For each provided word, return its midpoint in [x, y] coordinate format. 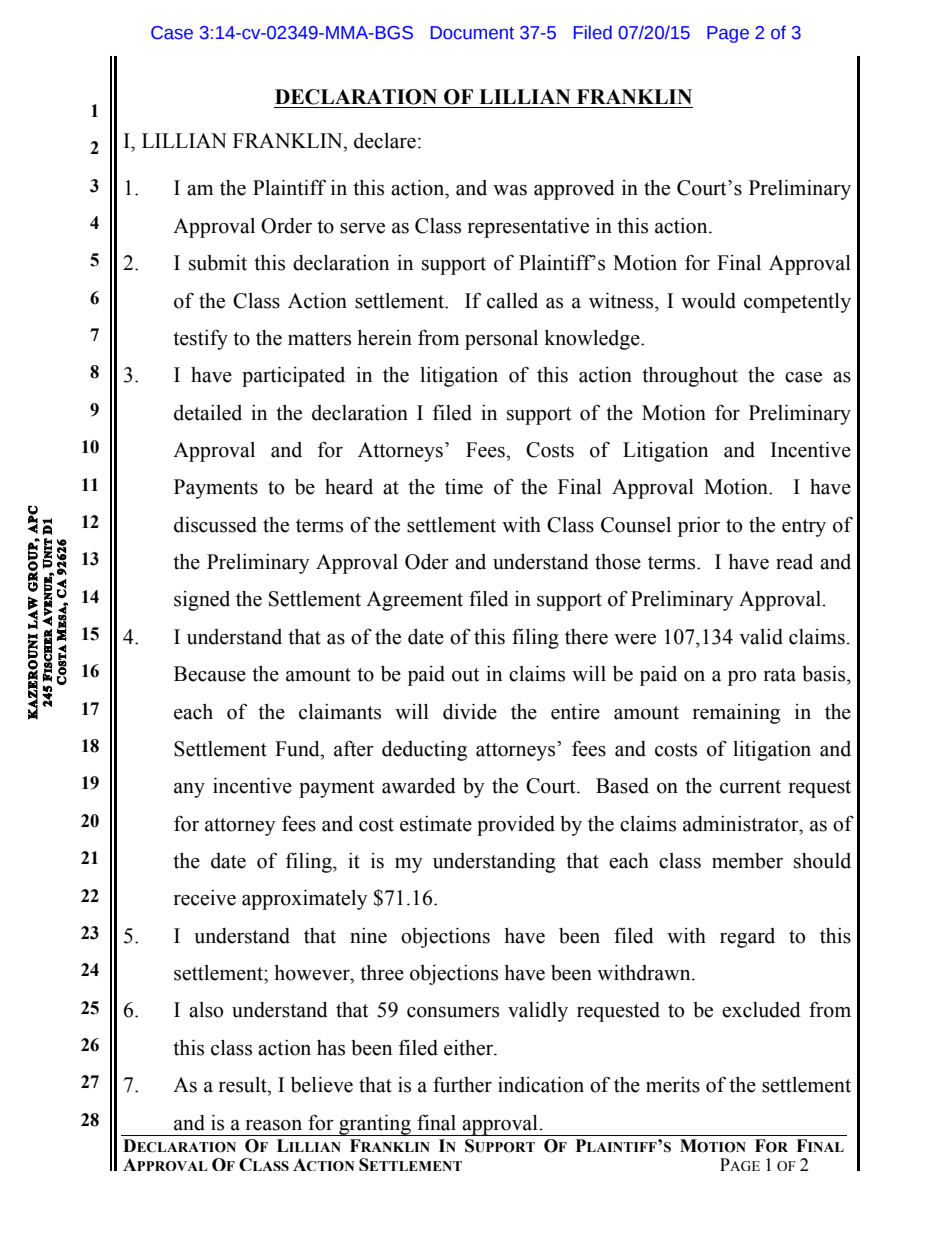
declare [385, 141]
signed [202, 601]
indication [541, 1085]
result [244, 1085]
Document [472, 33]
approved [574, 190]
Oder [427, 562]
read [794, 562]
